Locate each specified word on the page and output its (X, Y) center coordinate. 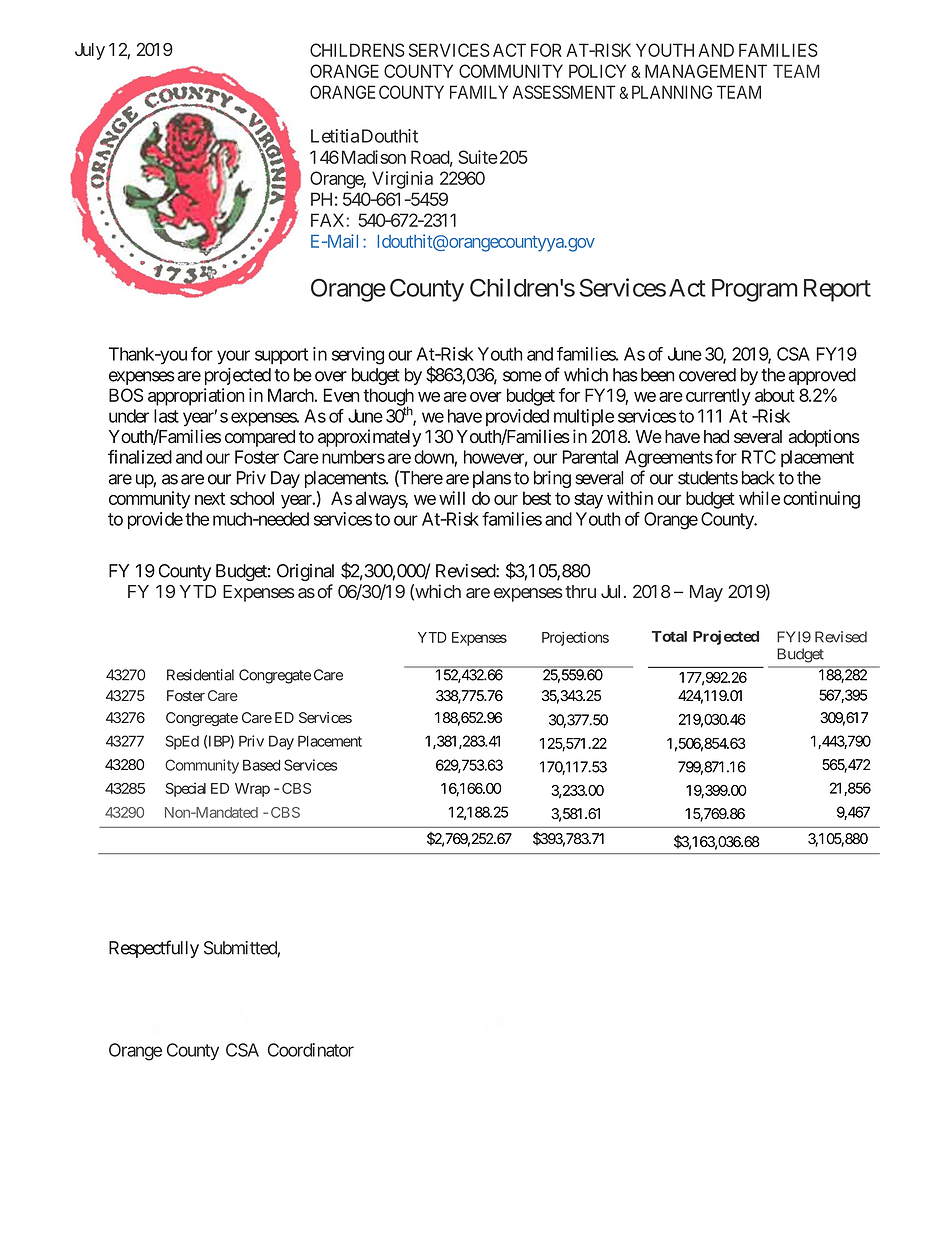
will (452, 498)
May (706, 593)
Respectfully (154, 949)
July (90, 51)
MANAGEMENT (706, 71)
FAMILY (479, 92)
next (210, 498)
